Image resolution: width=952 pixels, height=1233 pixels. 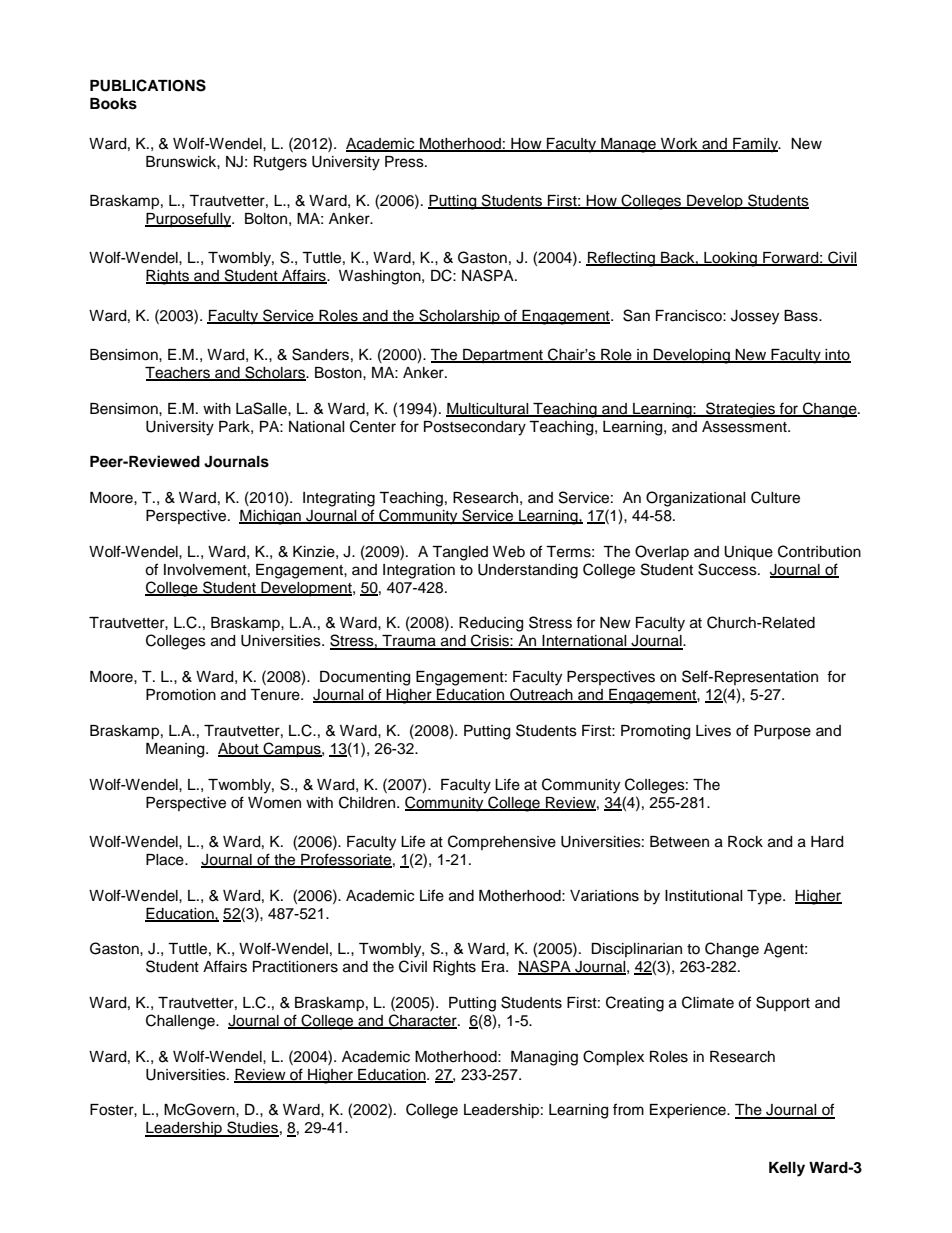 What do you see at coordinates (405, 162) in the screenshot?
I see `Press` at bounding box center [405, 162].
